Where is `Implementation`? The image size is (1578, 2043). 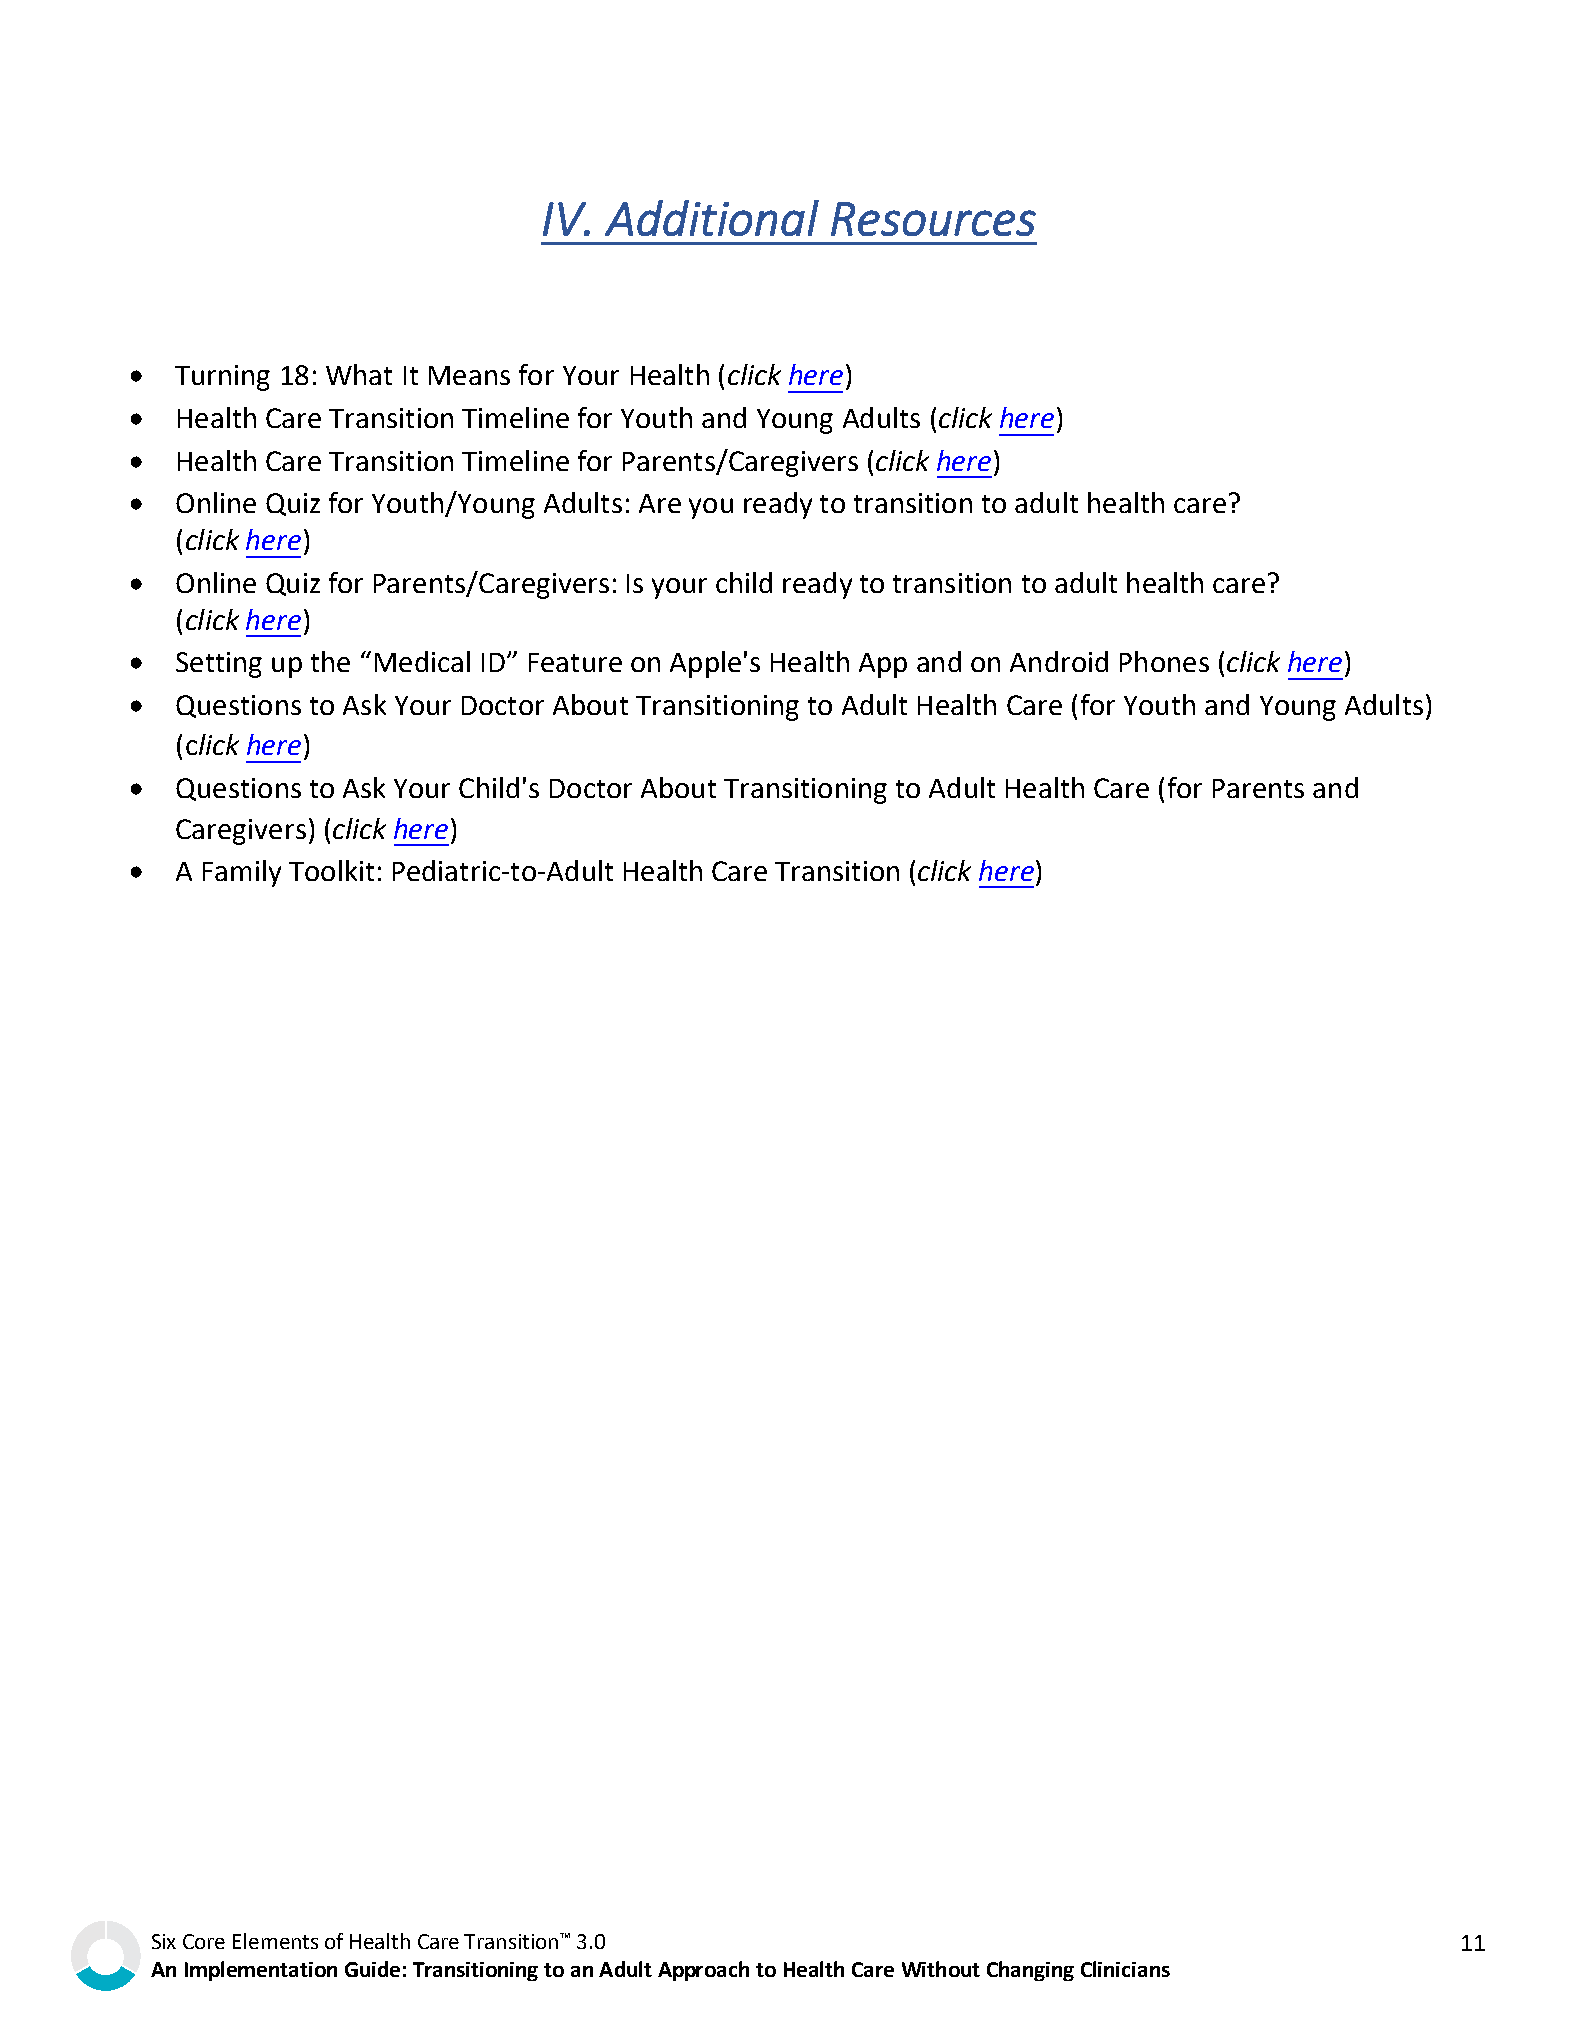 Implementation is located at coordinates (261, 1971).
